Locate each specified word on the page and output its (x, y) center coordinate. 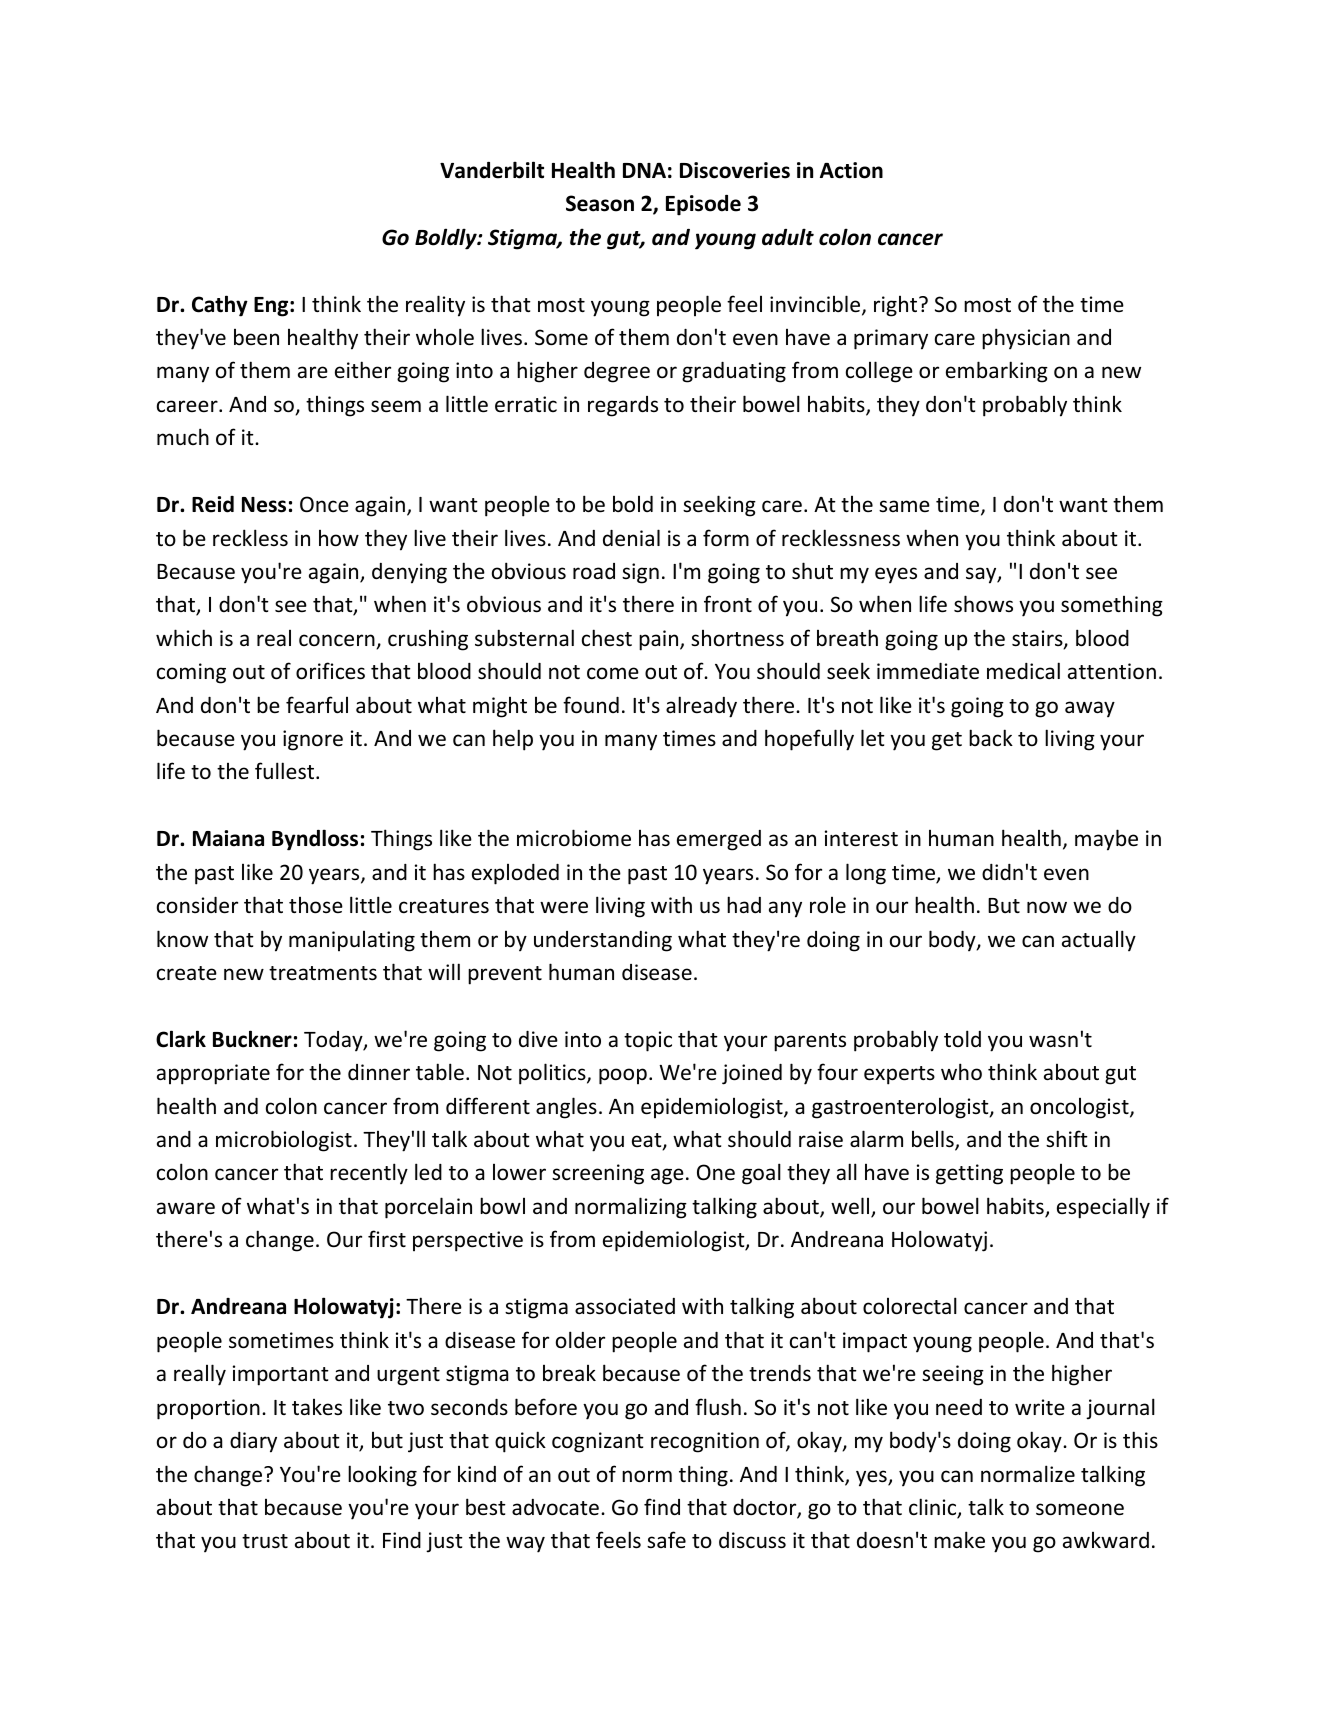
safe (666, 1539)
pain (660, 640)
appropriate (213, 1074)
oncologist (1080, 1108)
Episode (703, 205)
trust (265, 1541)
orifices (330, 671)
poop (623, 1076)
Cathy (220, 306)
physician (1026, 339)
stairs (1038, 639)
